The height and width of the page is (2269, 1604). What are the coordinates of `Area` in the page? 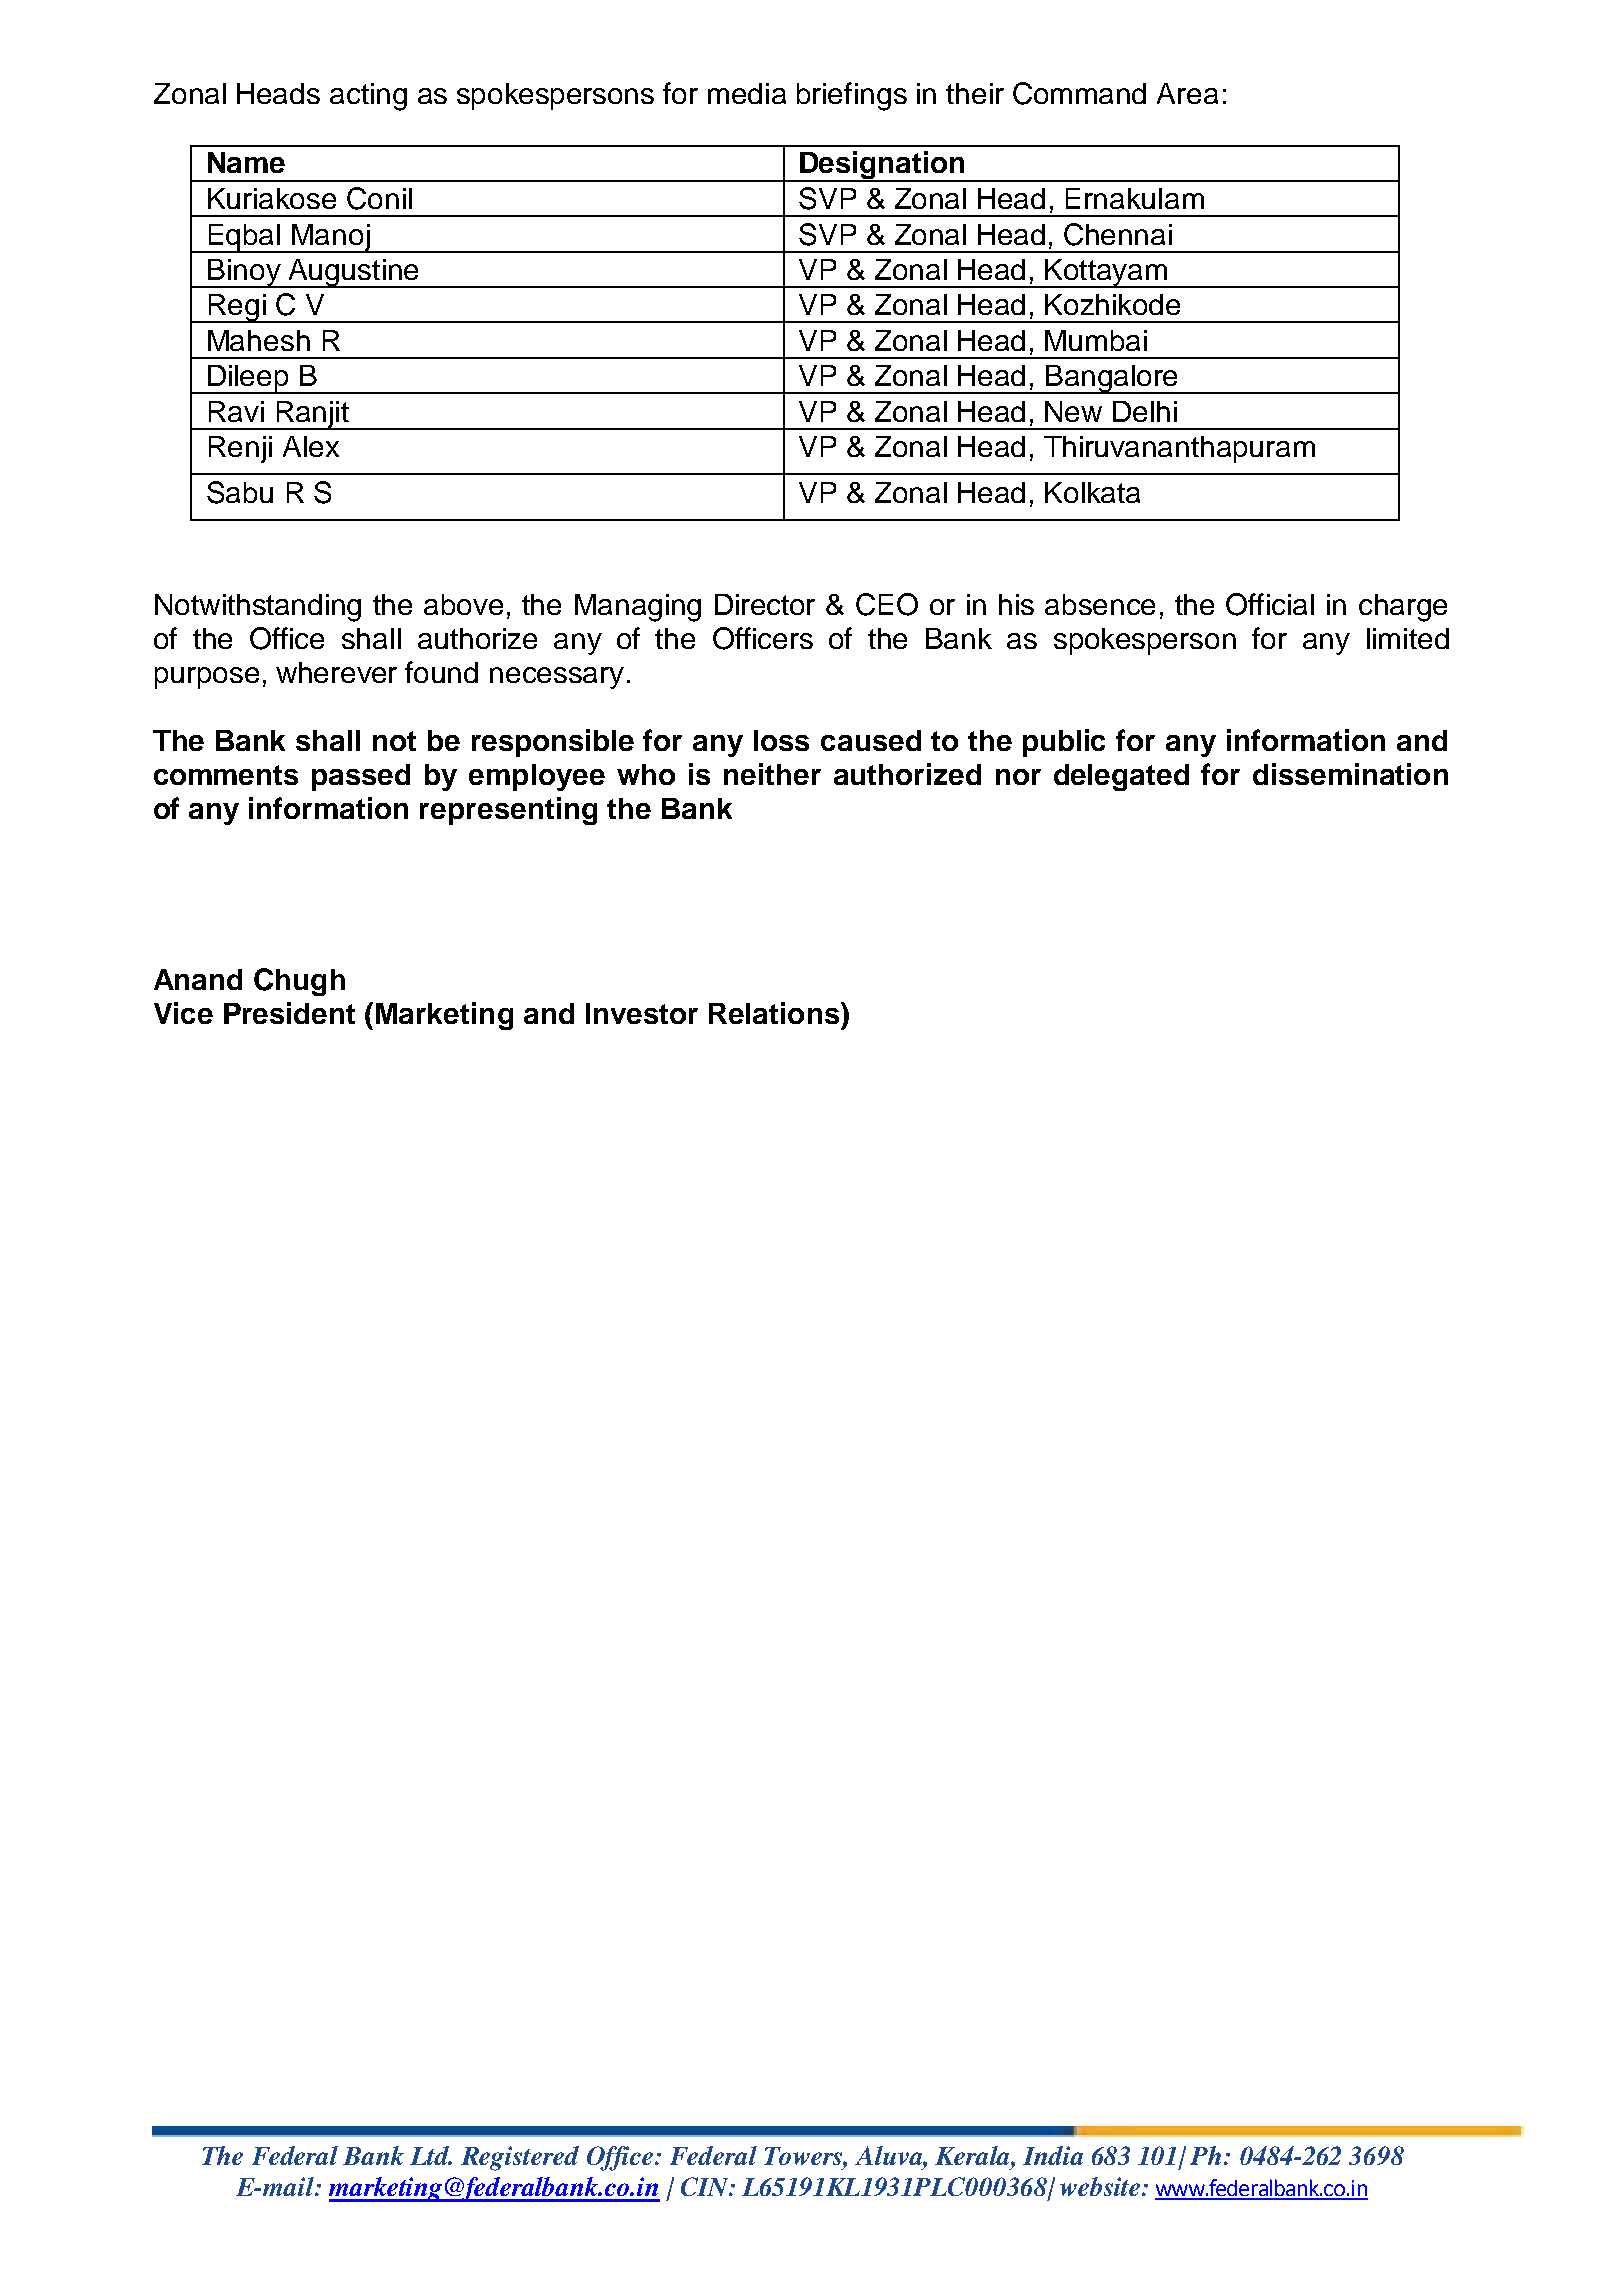 It's located at (1187, 93).
